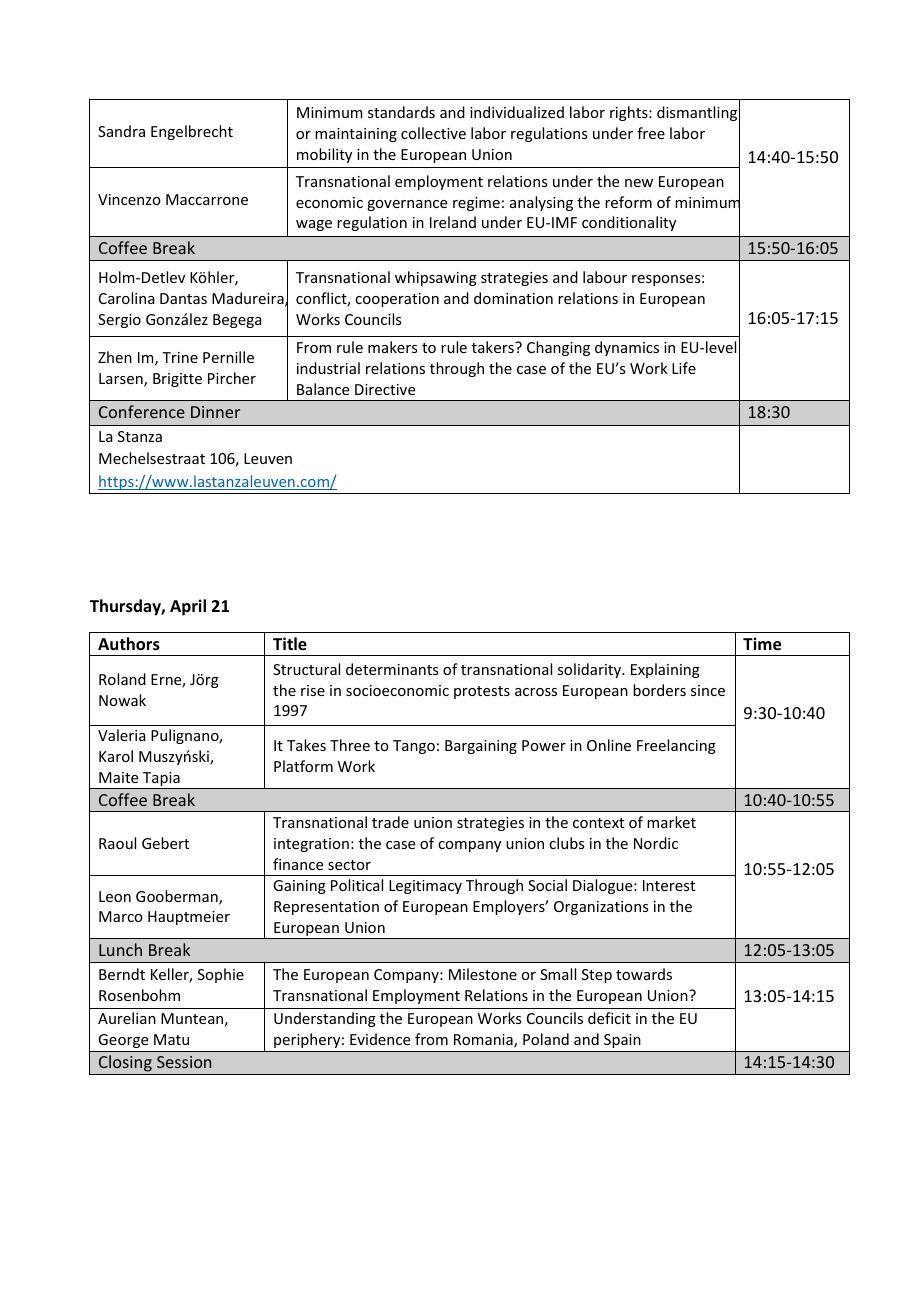 The width and height of the image is (924, 1308). Describe the element at coordinates (630, 113) in the image. I see `rights` at that location.
